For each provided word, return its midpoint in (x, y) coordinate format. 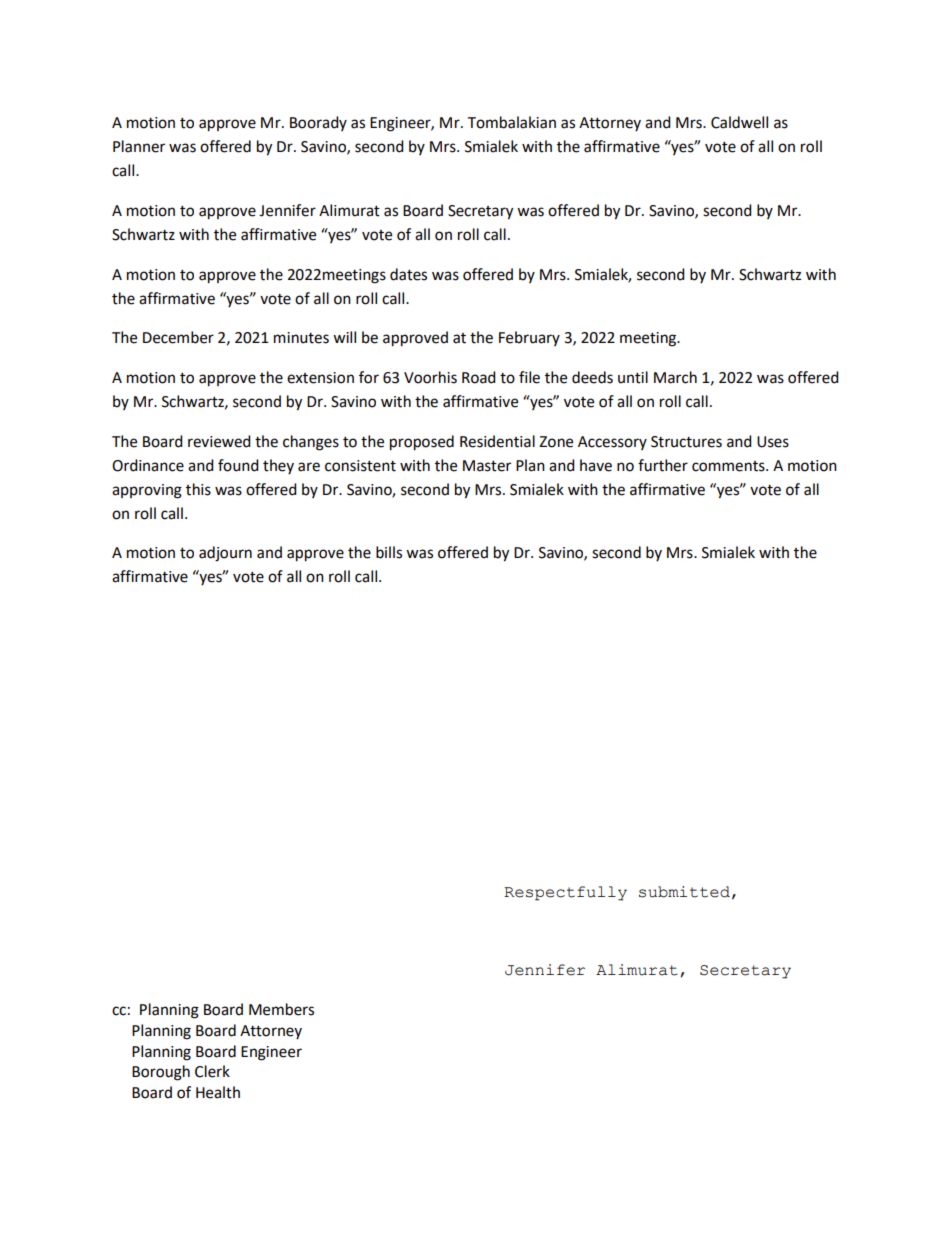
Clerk (212, 1071)
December (178, 337)
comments (729, 466)
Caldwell (739, 122)
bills (389, 552)
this (198, 489)
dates (408, 274)
